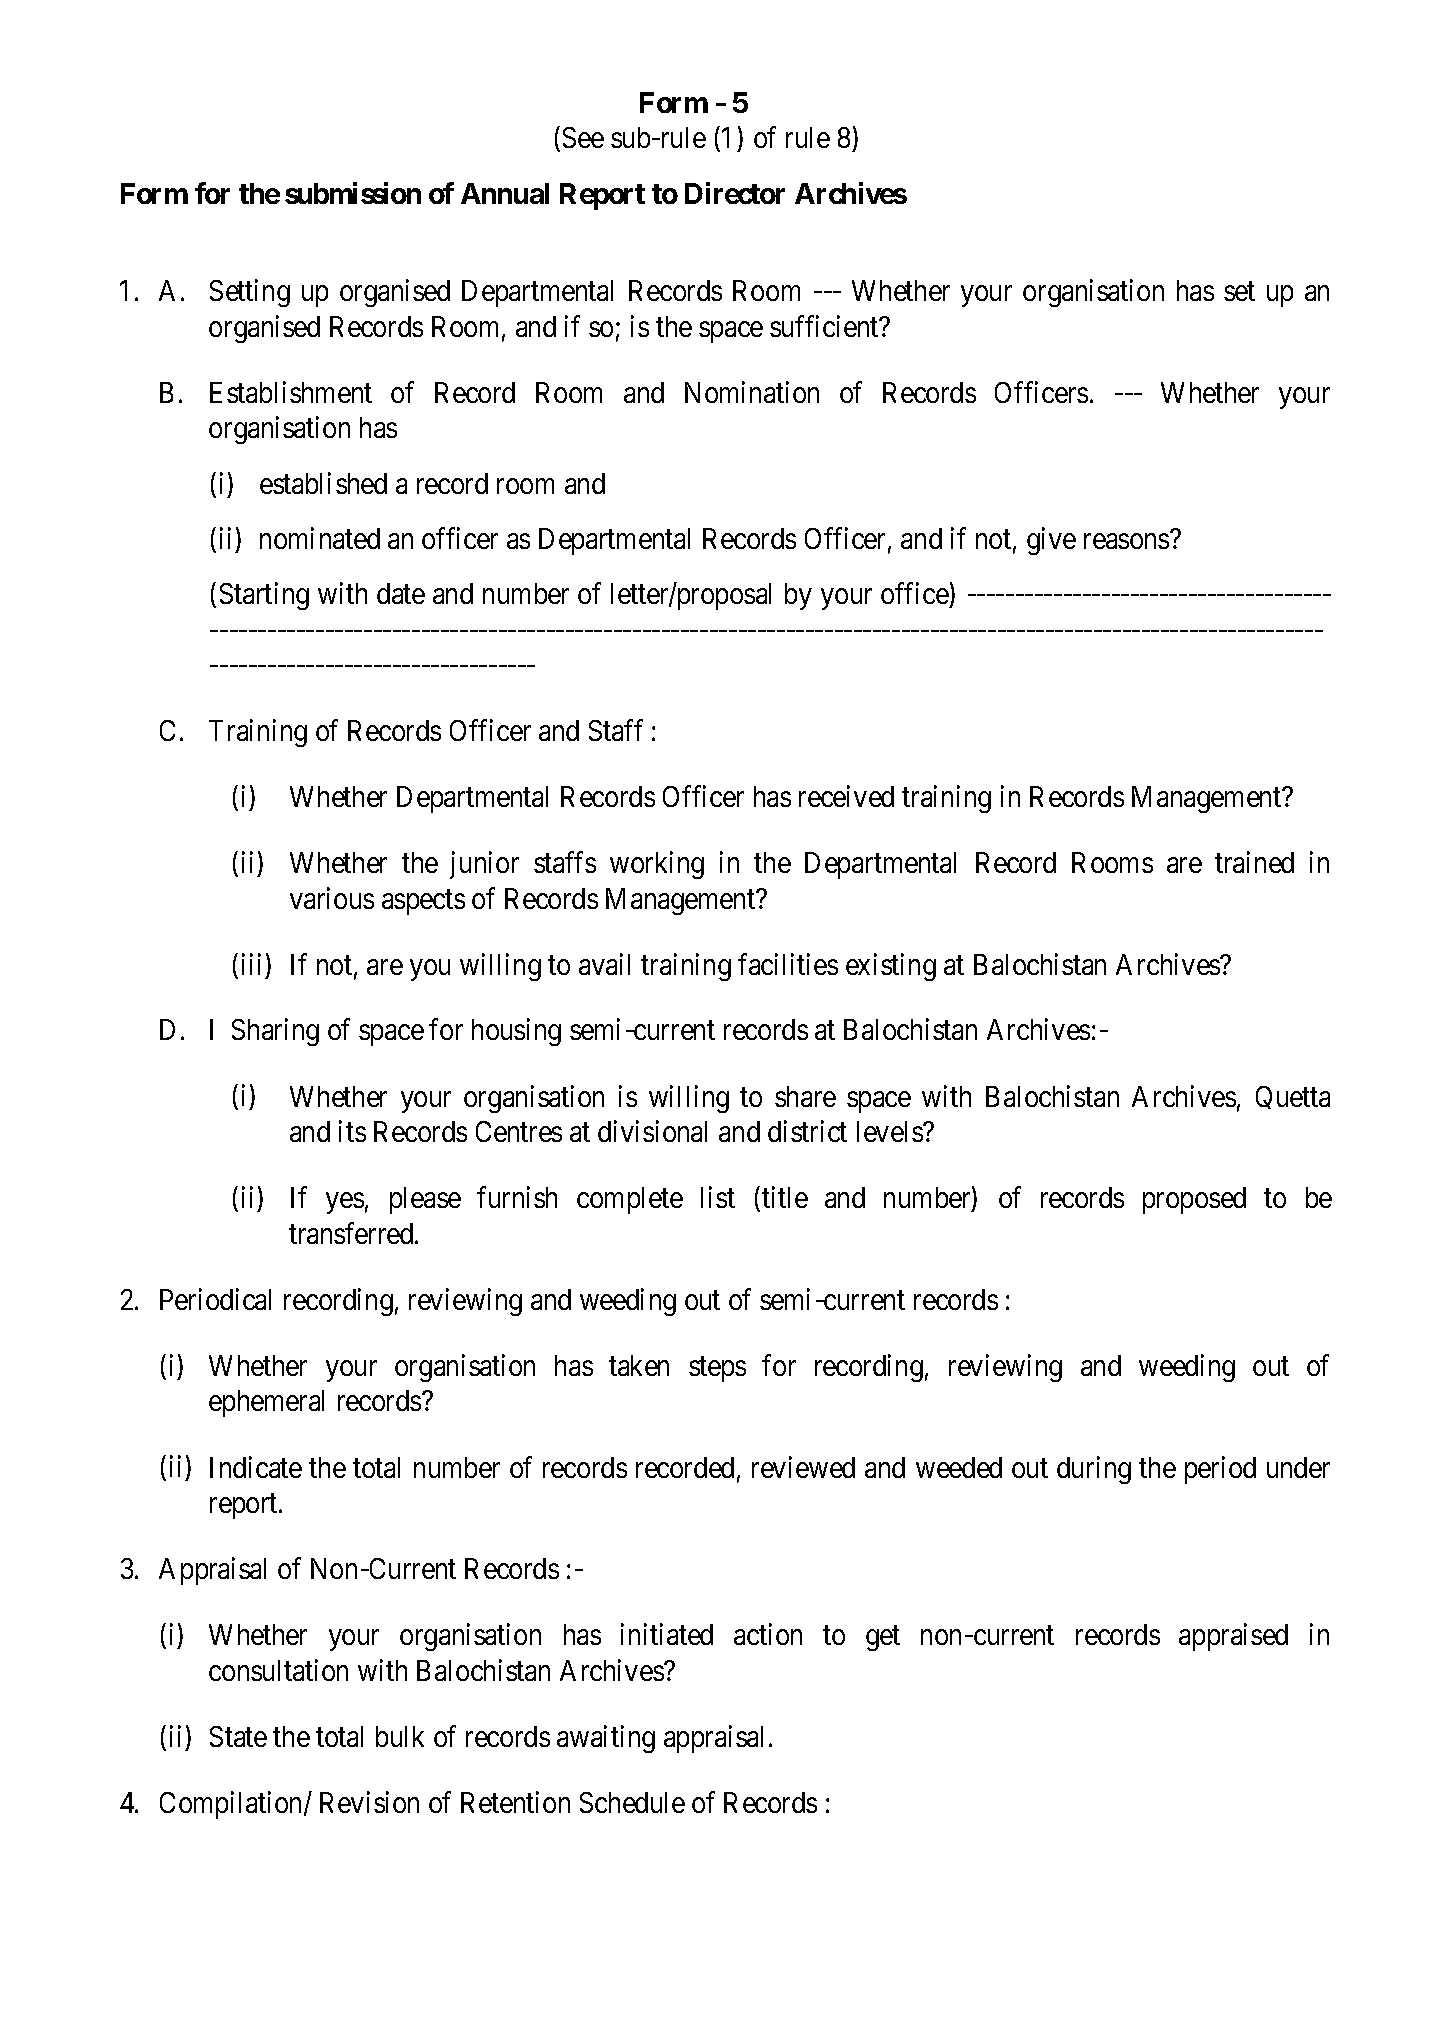  I want to click on various, so click(332, 898).
